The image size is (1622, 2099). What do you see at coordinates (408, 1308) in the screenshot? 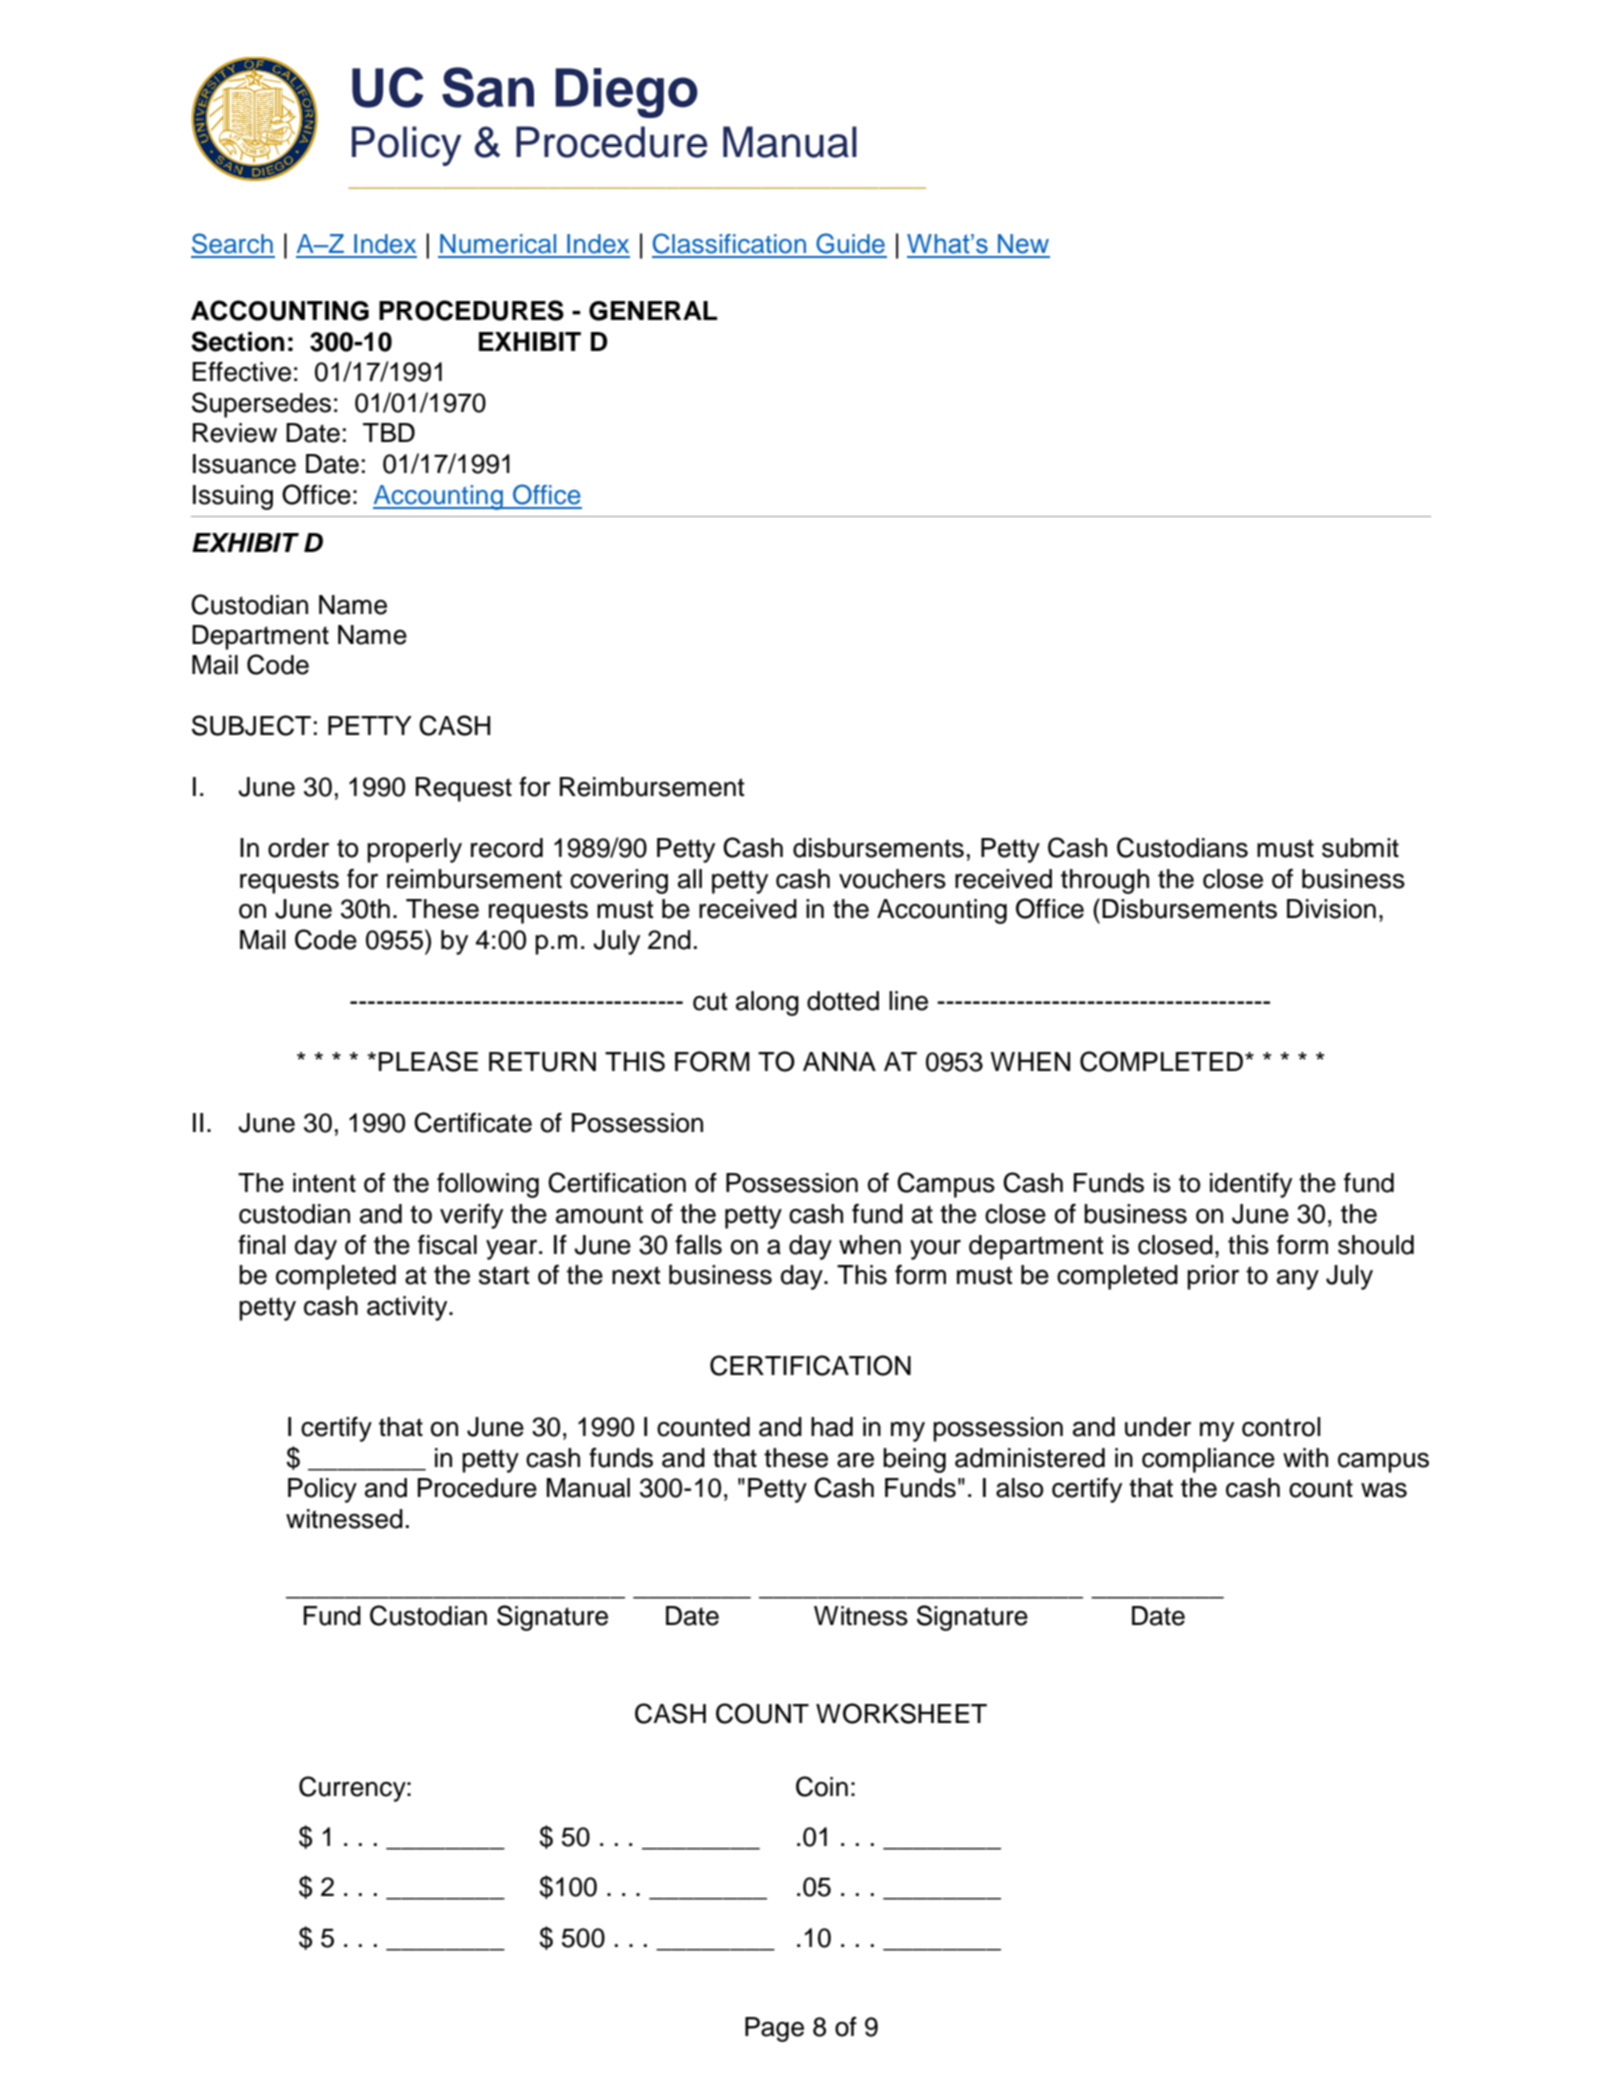
I see `activity` at bounding box center [408, 1308].
